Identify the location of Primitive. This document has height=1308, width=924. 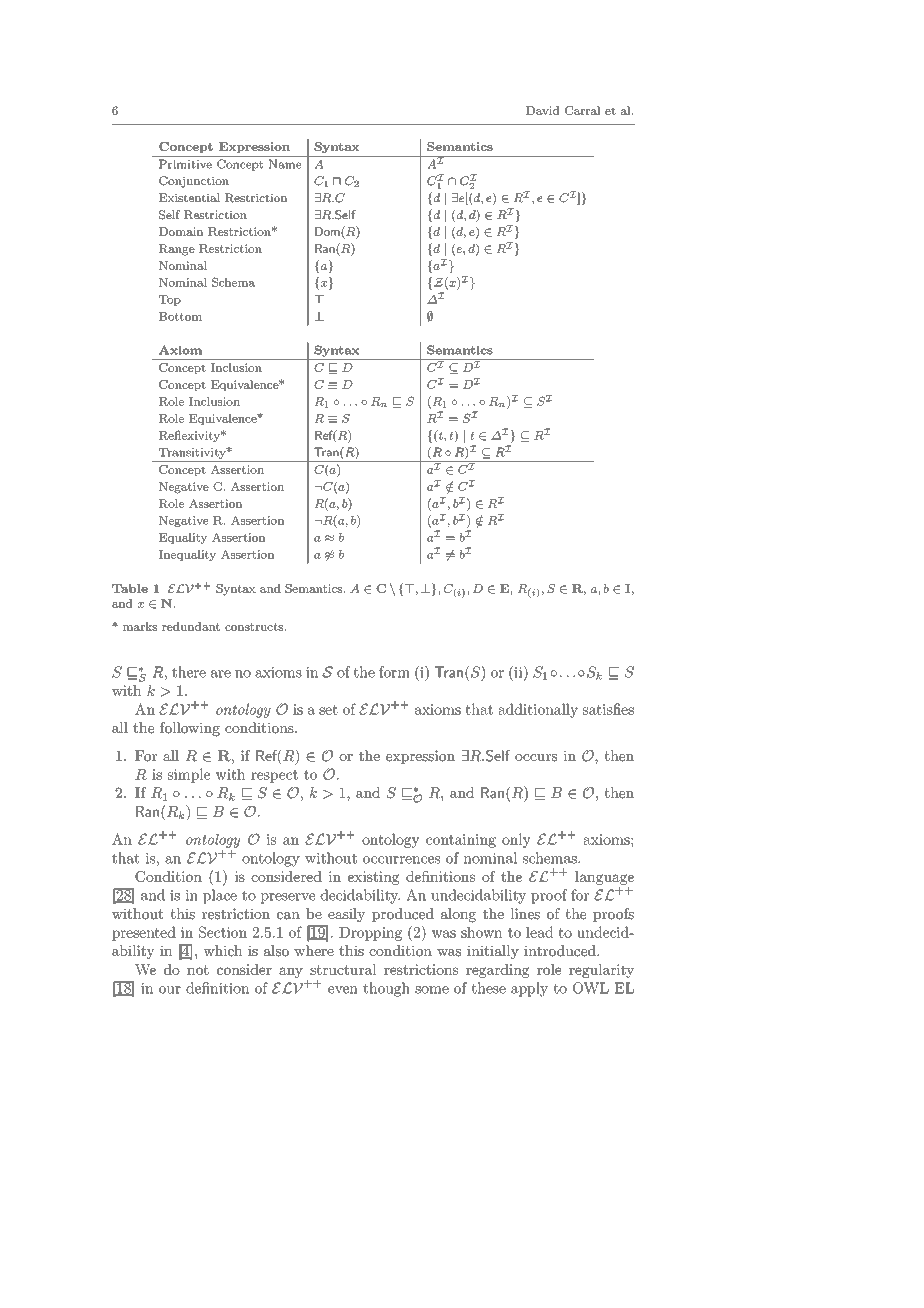
(185, 164).
